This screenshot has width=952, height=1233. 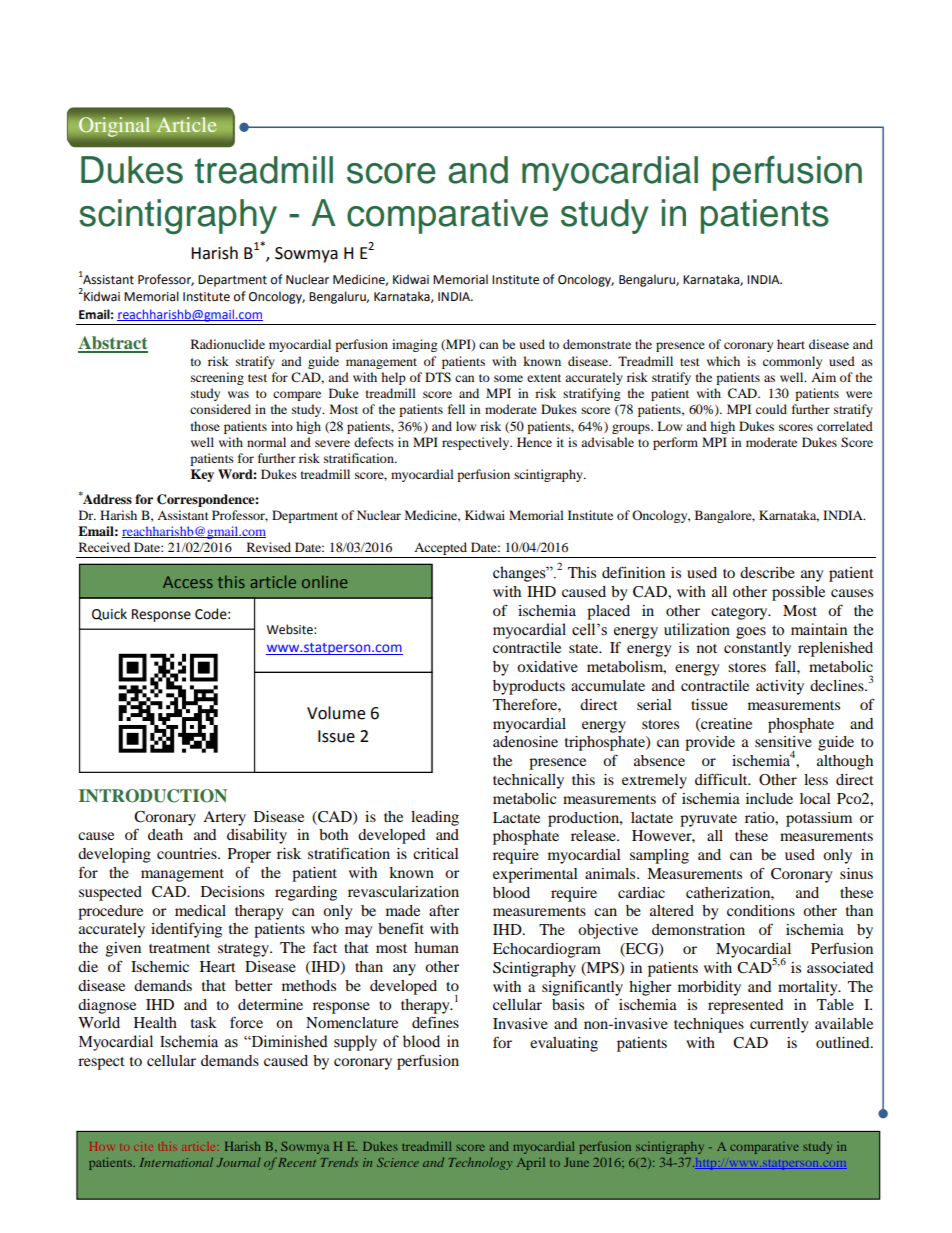 I want to click on INTRODUCTION, so click(x=153, y=796).
